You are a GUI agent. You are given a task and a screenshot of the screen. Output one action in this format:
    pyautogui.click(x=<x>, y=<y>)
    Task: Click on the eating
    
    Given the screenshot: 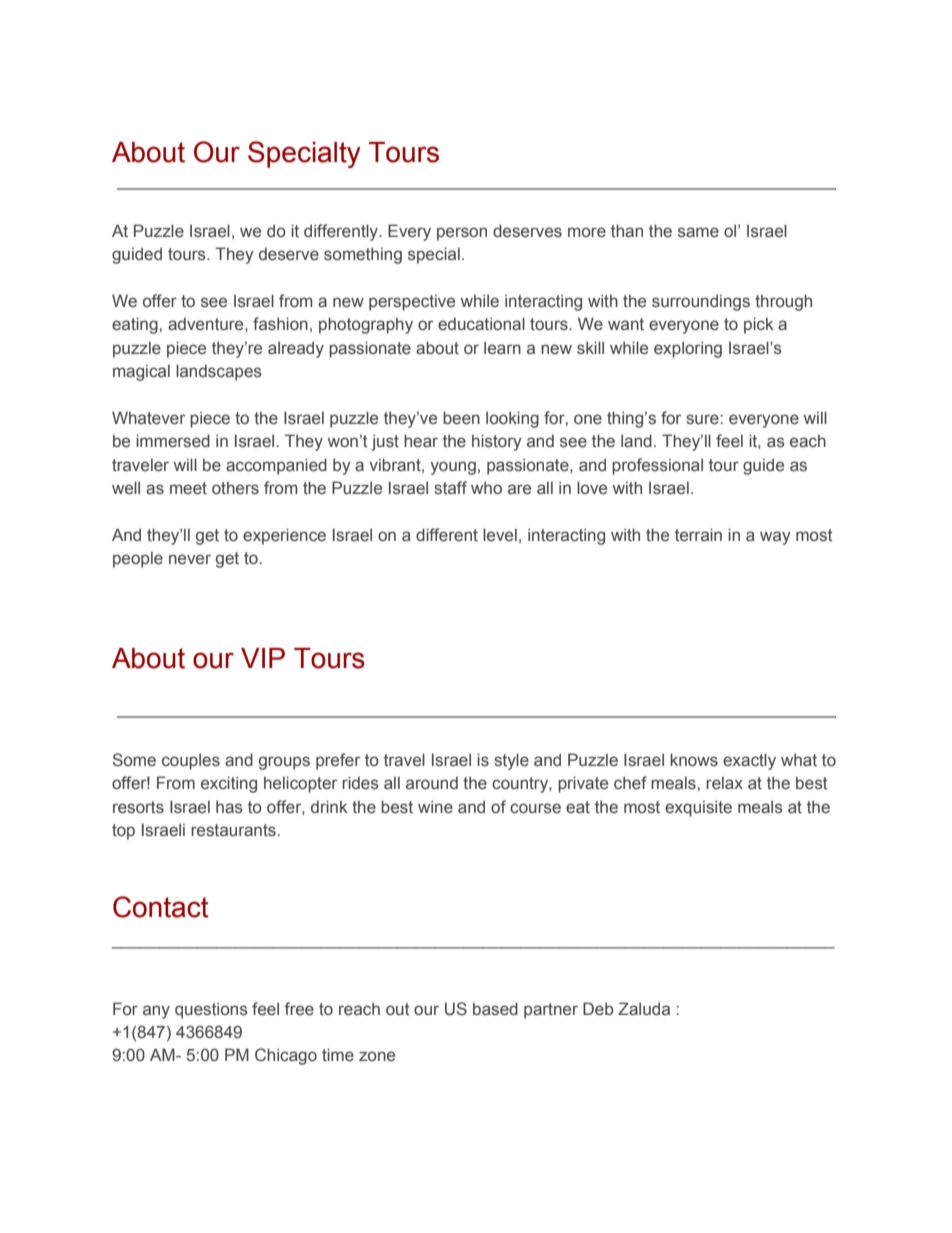 What is the action you would take?
    pyautogui.click(x=135, y=325)
